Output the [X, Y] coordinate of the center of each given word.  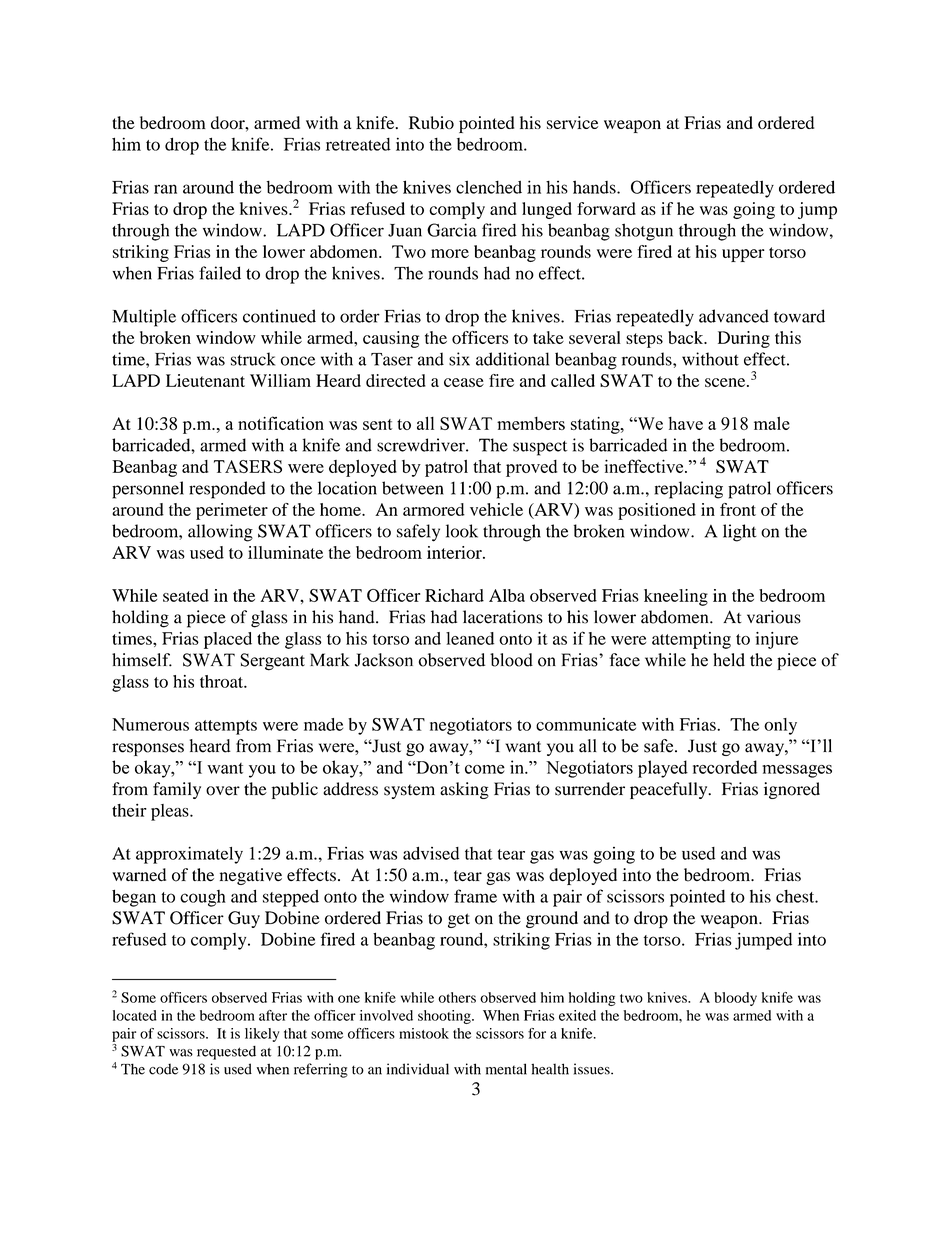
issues [593, 1069]
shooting [445, 1017]
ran [165, 189]
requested [226, 1053]
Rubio [431, 122]
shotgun [644, 232]
